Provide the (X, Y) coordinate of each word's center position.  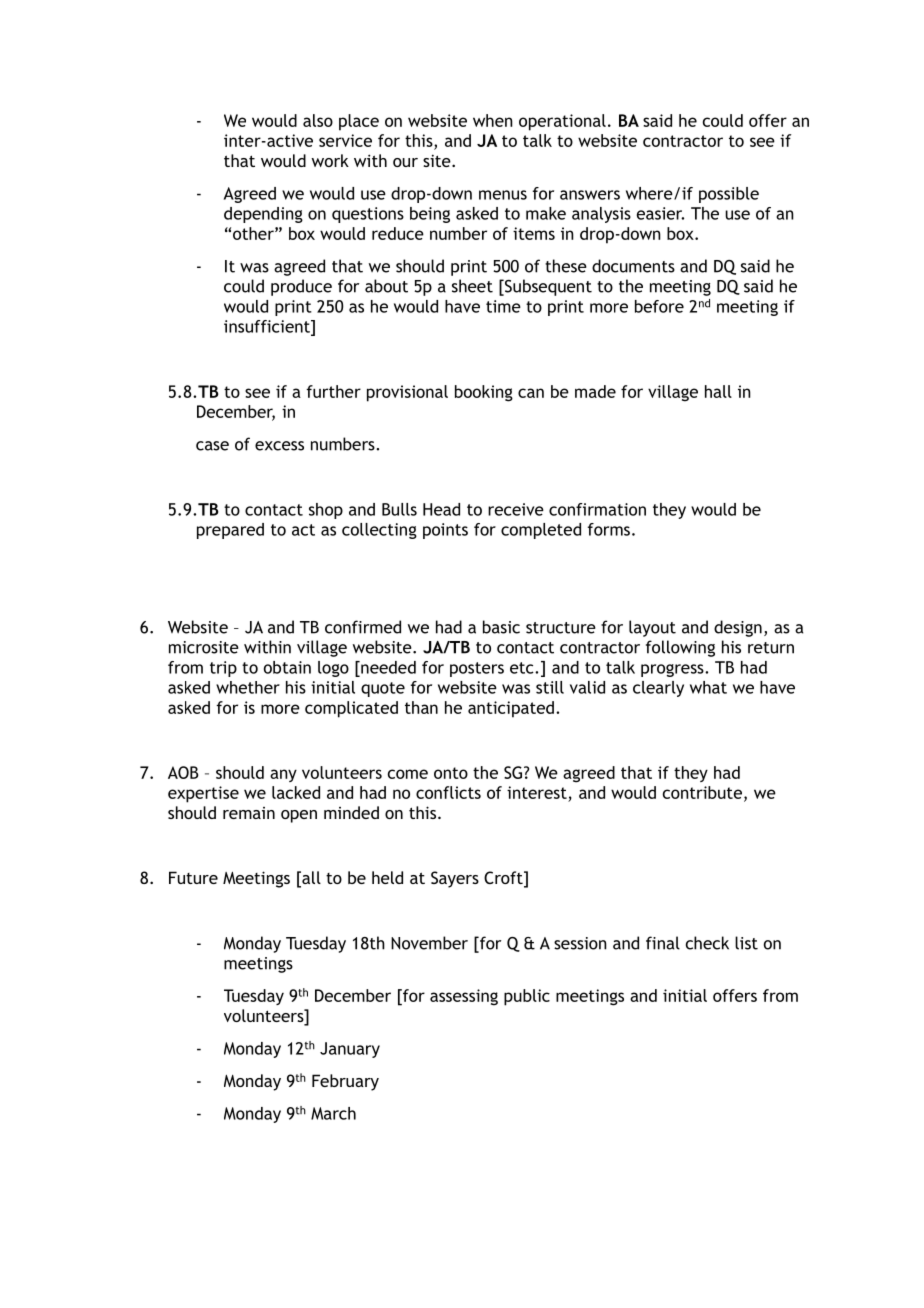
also (318, 120)
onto (451, 773)
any (283, 775)
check (707, 943)
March (333, 1113)
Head (441, 509)
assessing (464, 997)
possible (729, 195)
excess (279, 446)
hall (718, 391)
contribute (702, 792)
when (493, 120)
